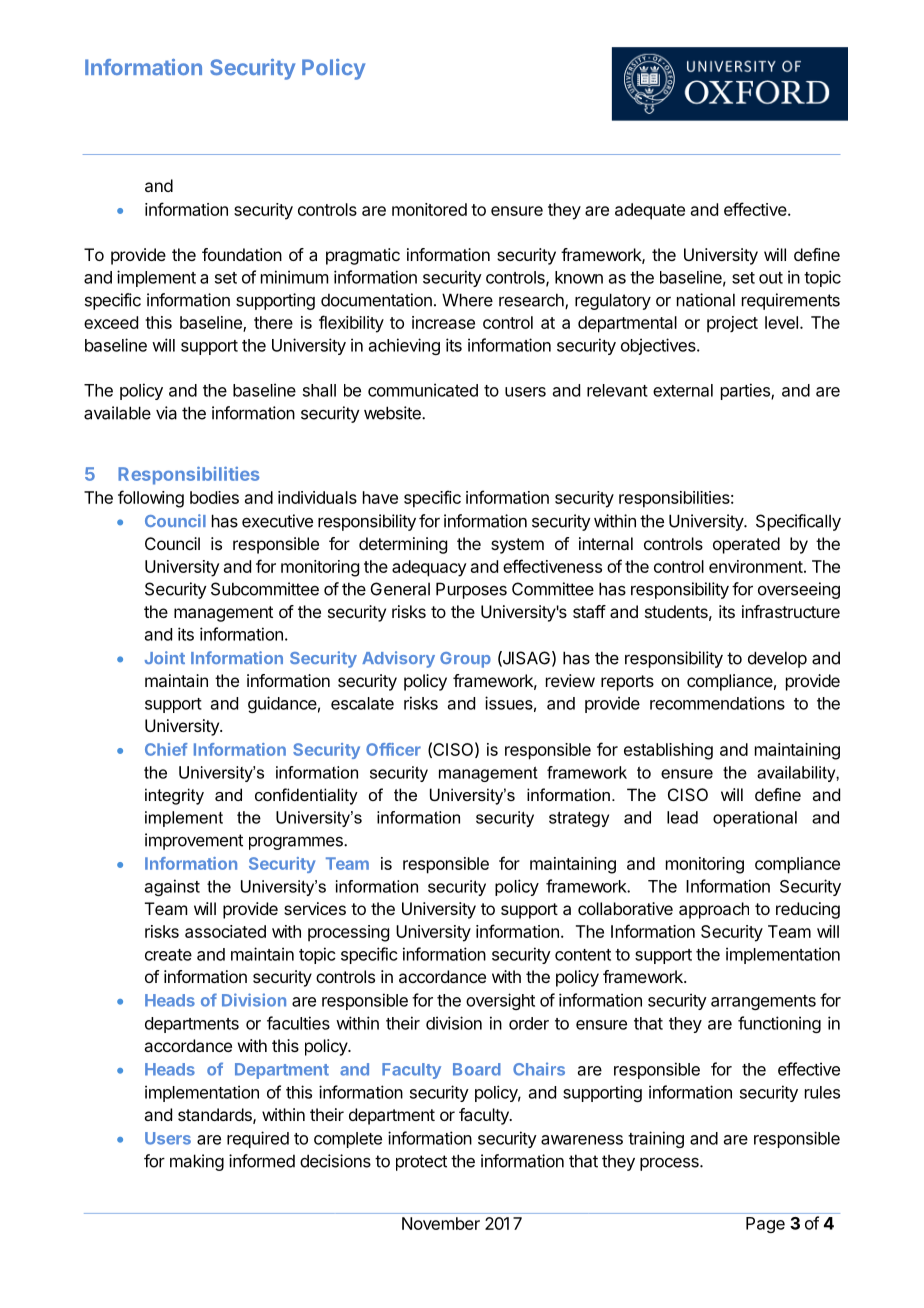  I want to click on foundation, so click(242, 254).
